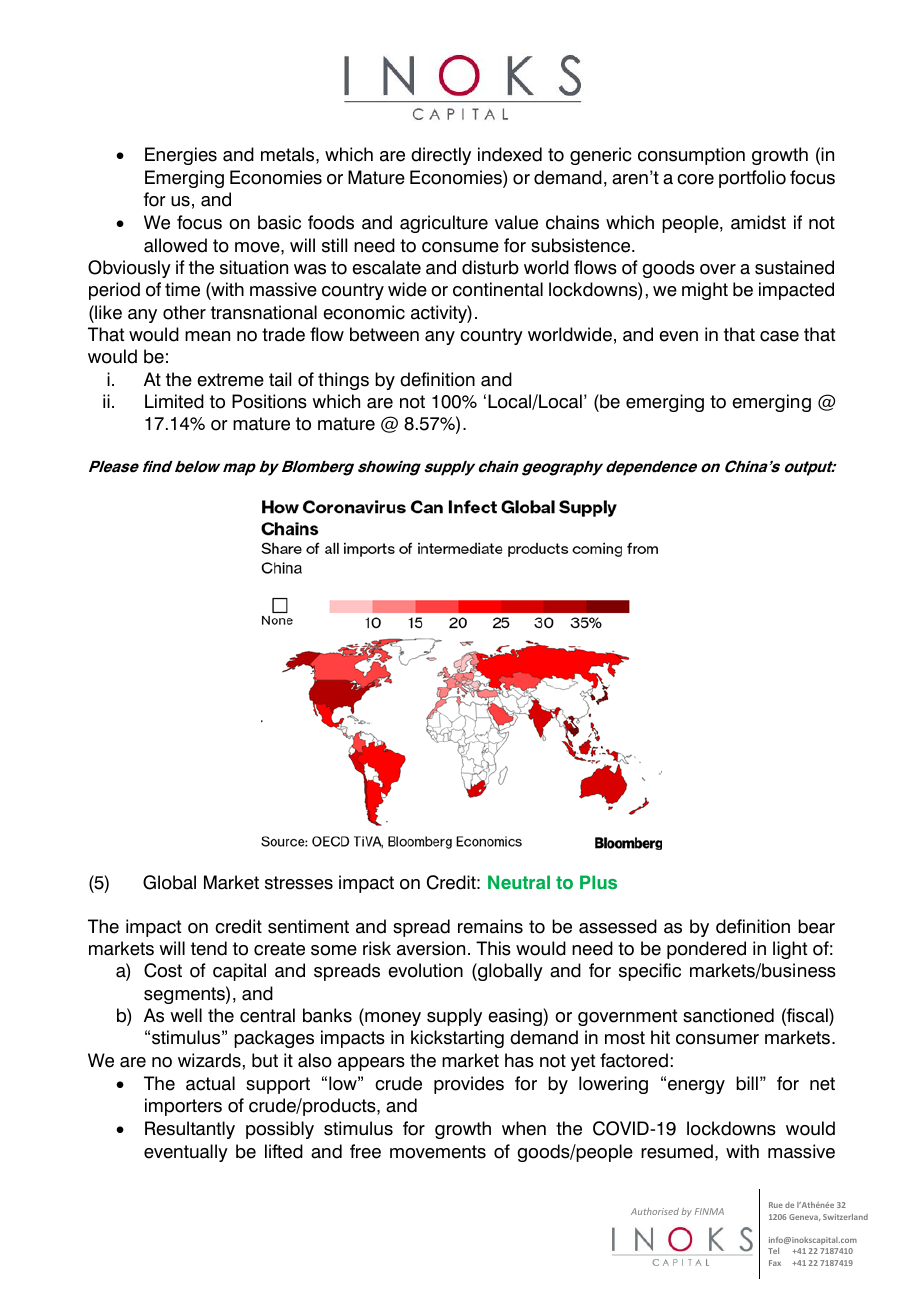  What do you see at coordinates (598, 882) in the document?
I see `Plus` at bounding box center [598, 882].
